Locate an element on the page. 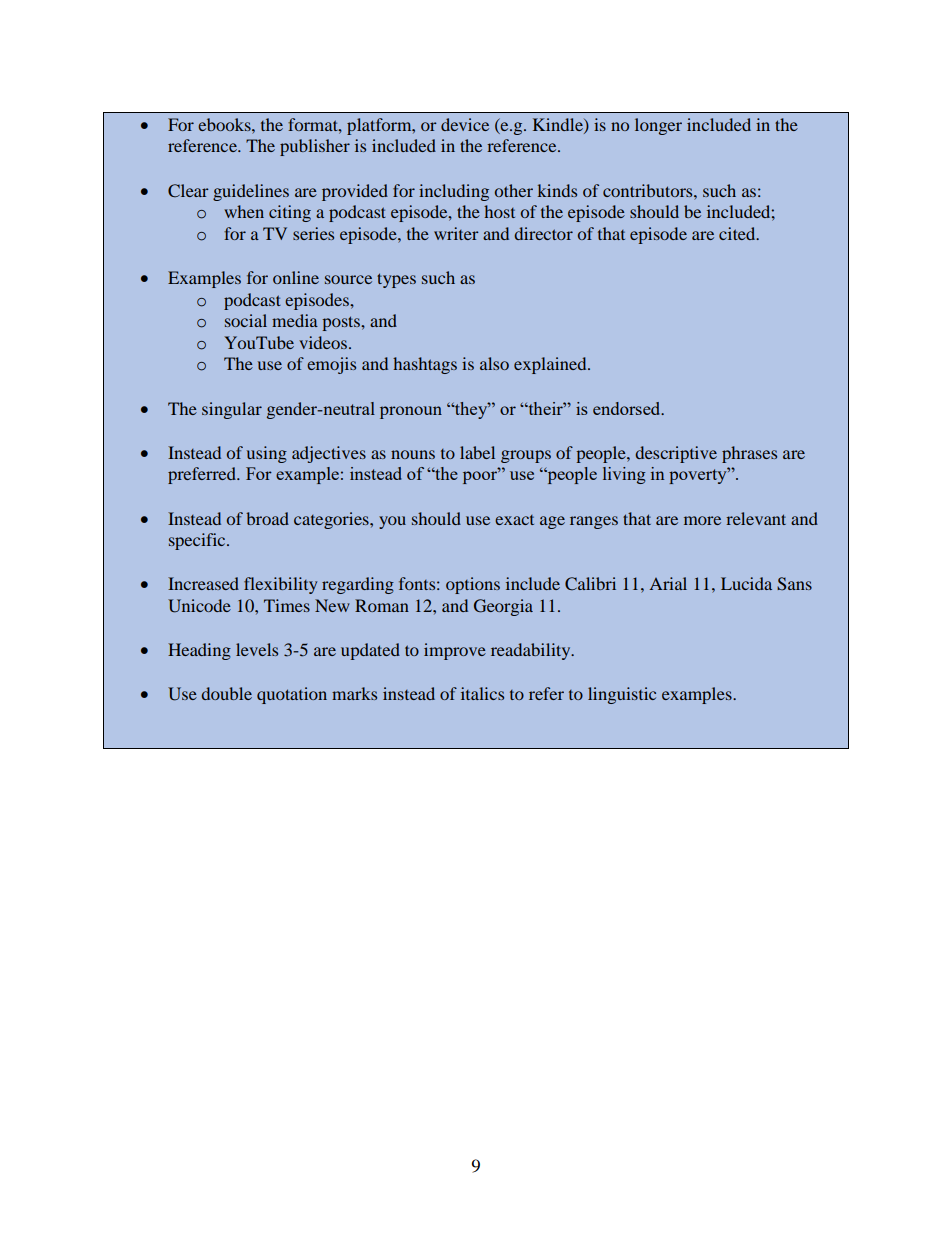 This image has width=952, height=1233. publisher is located at coordinates (315, 147).
